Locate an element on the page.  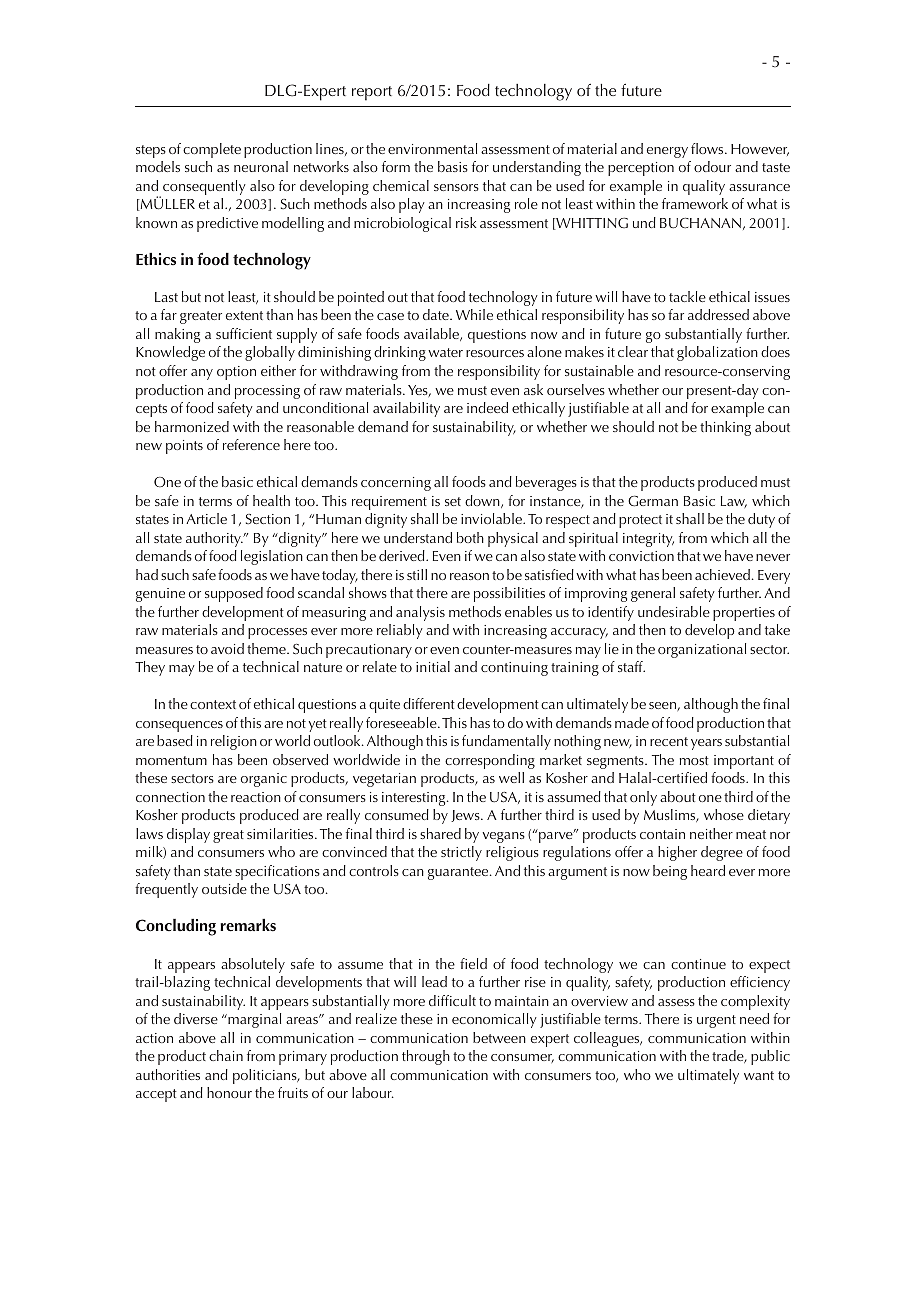
undesirable is located at coordinates (674, 611).
